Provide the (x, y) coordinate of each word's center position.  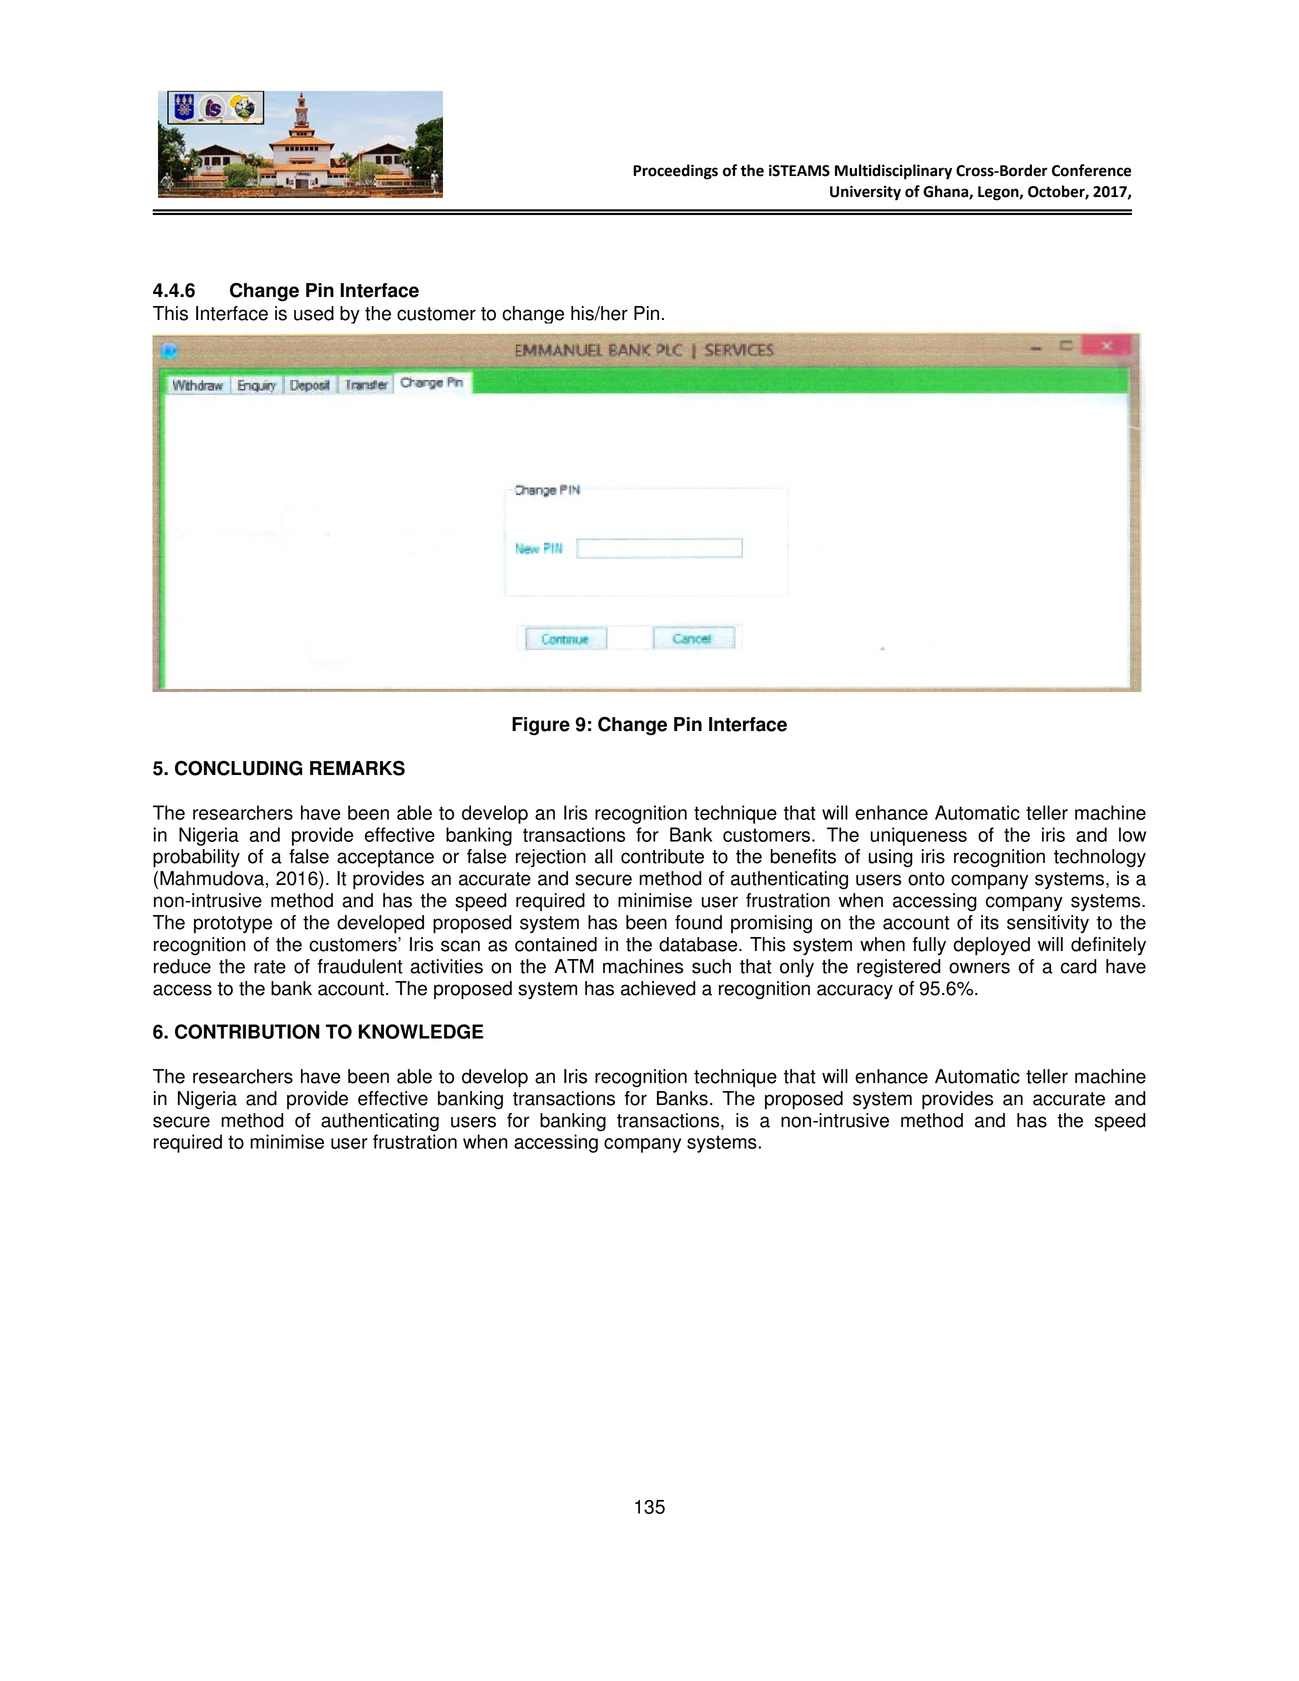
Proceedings (675, 172)
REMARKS (357, 768)
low (1132, 834)
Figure (541, 726)
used (314, 313)
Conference (1091, 170)
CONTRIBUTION (247, 1031)
